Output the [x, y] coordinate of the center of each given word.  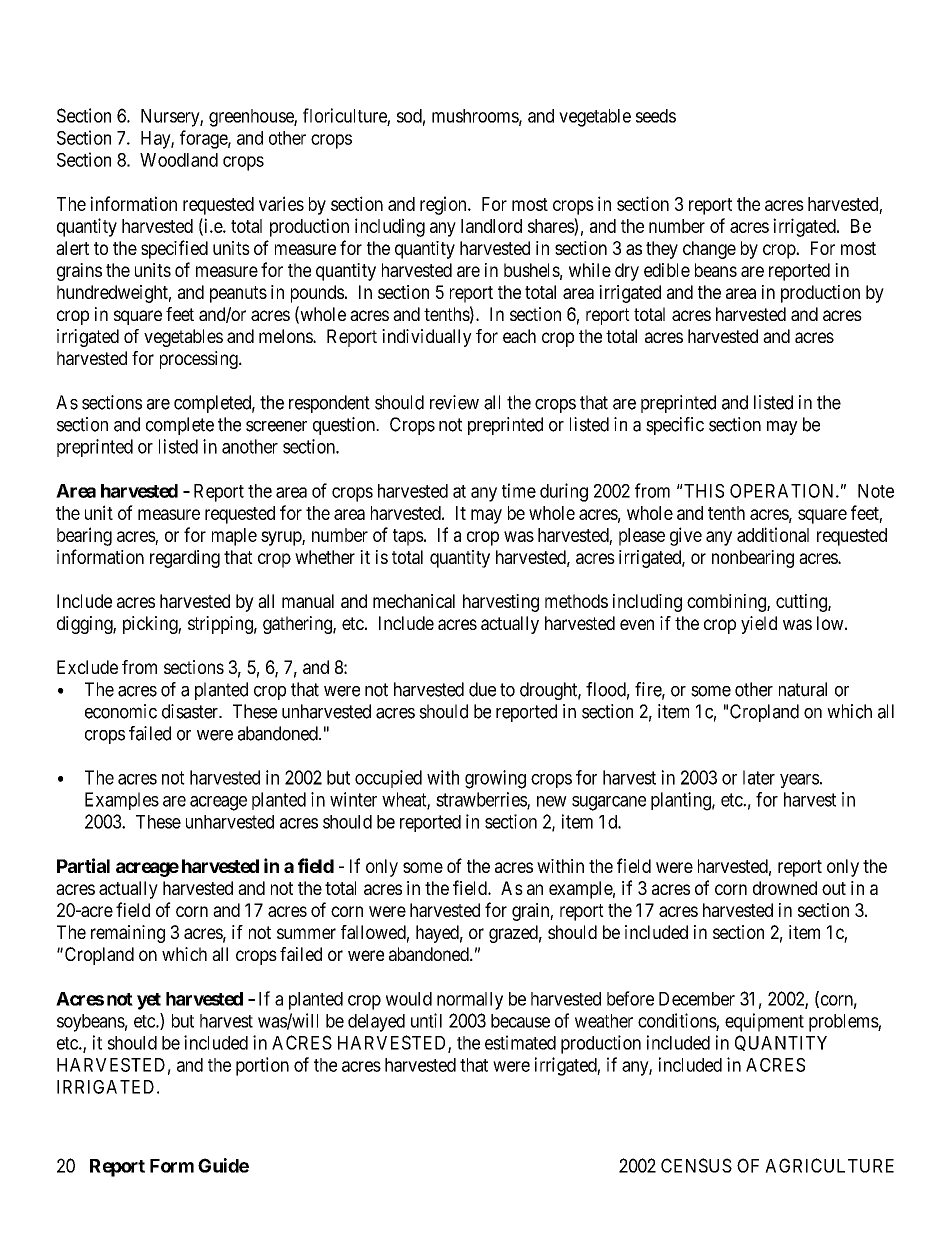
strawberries [482, 800]
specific [675, 426]
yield [759, 625]
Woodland [179, 160]
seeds [656, 116]
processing [200, 360]
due [482, 689]
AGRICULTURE [829, 1165]
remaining [128, 934]
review [454, 402]
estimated [520, 1042]
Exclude [87, 667]
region [444, 205]
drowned [785, 888]
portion [262, 1066]
